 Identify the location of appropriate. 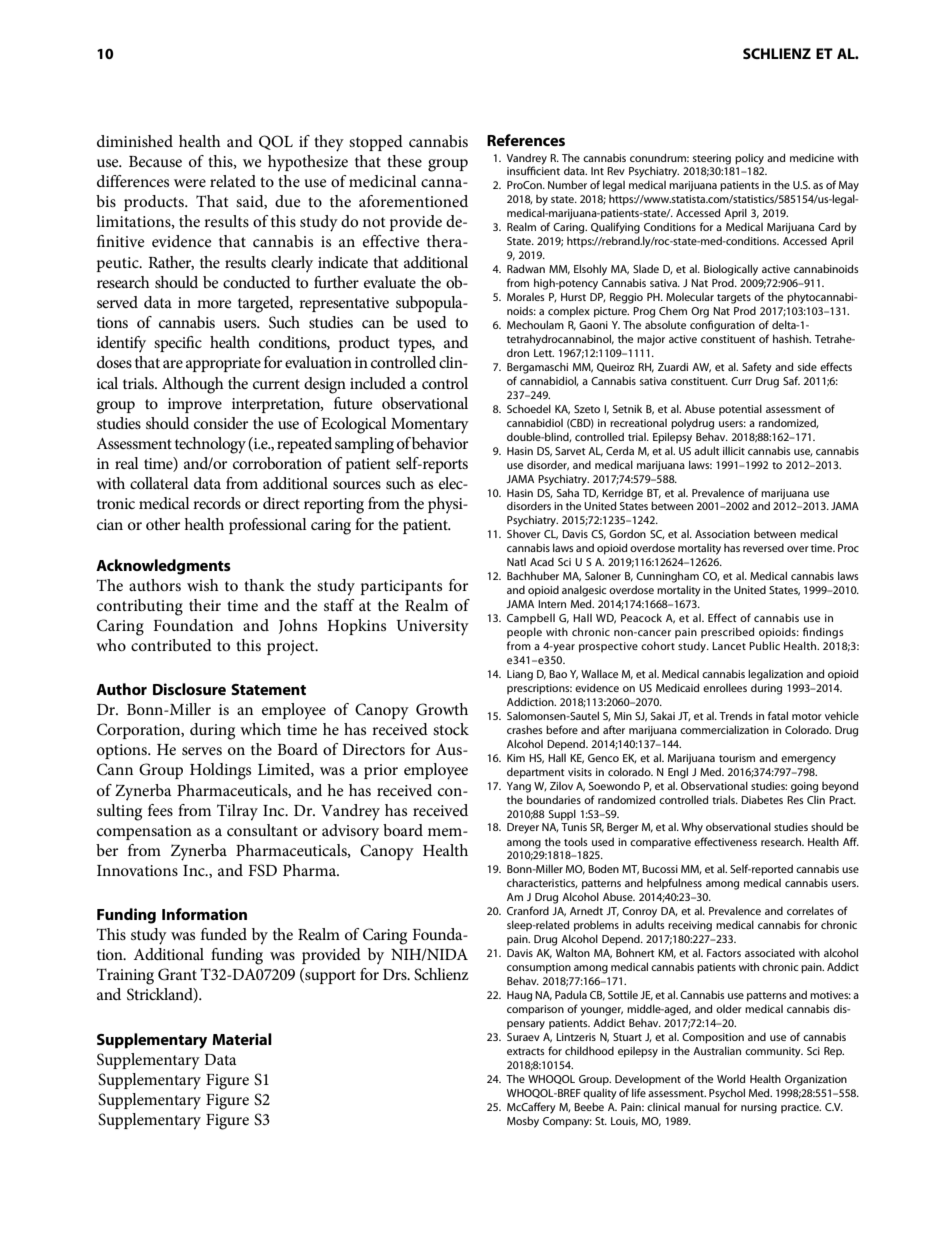
(223, 364).
